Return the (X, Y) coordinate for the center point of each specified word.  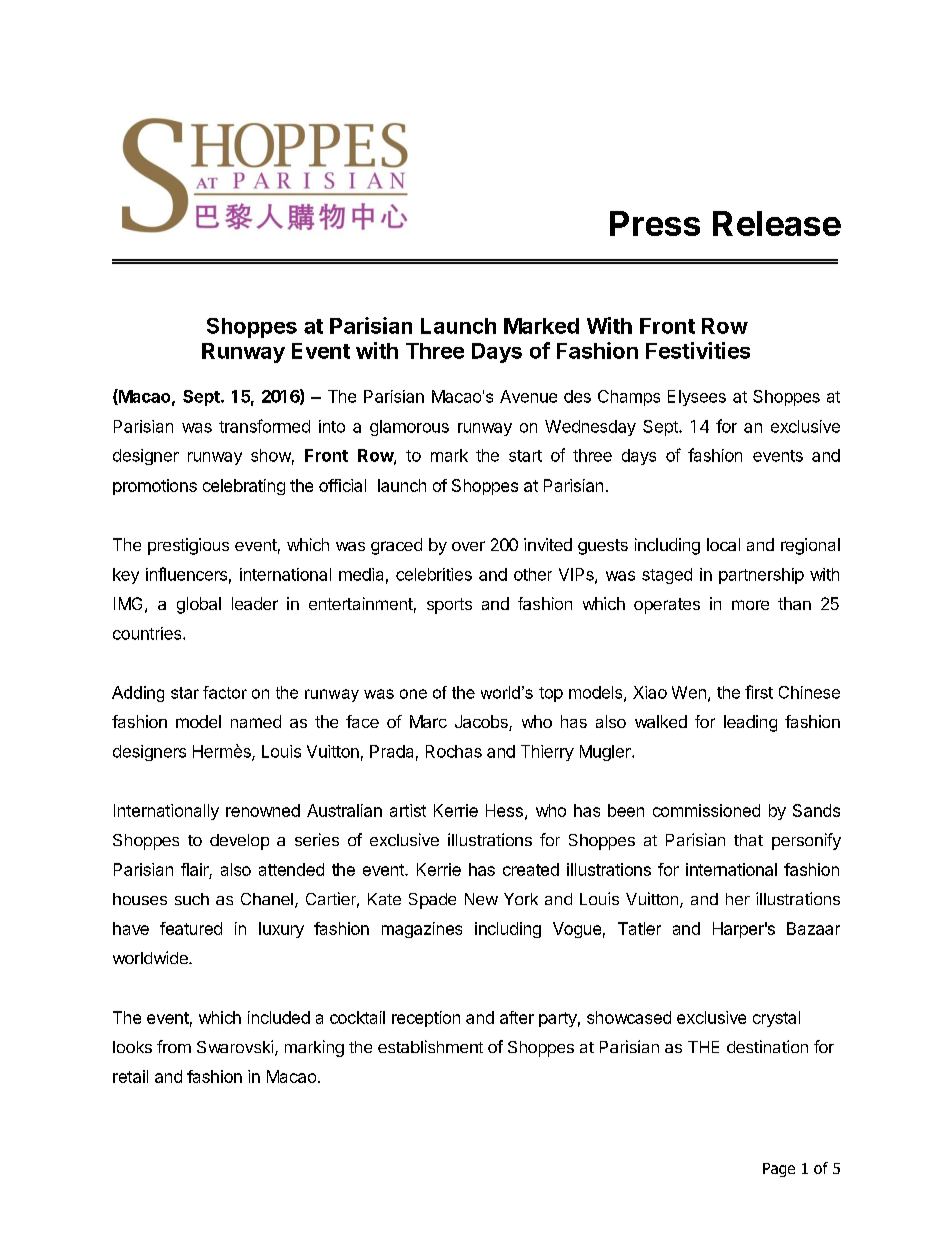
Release (777, 223)
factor (225, 692)
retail (130, 1076)
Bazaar (813, 928)
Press (655, 223)
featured (191, 928)
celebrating (244, 487)
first (759, 692)
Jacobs (482, 723)
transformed (264, 426)
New (481, 899)
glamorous (409, 428)
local (723, 544)
